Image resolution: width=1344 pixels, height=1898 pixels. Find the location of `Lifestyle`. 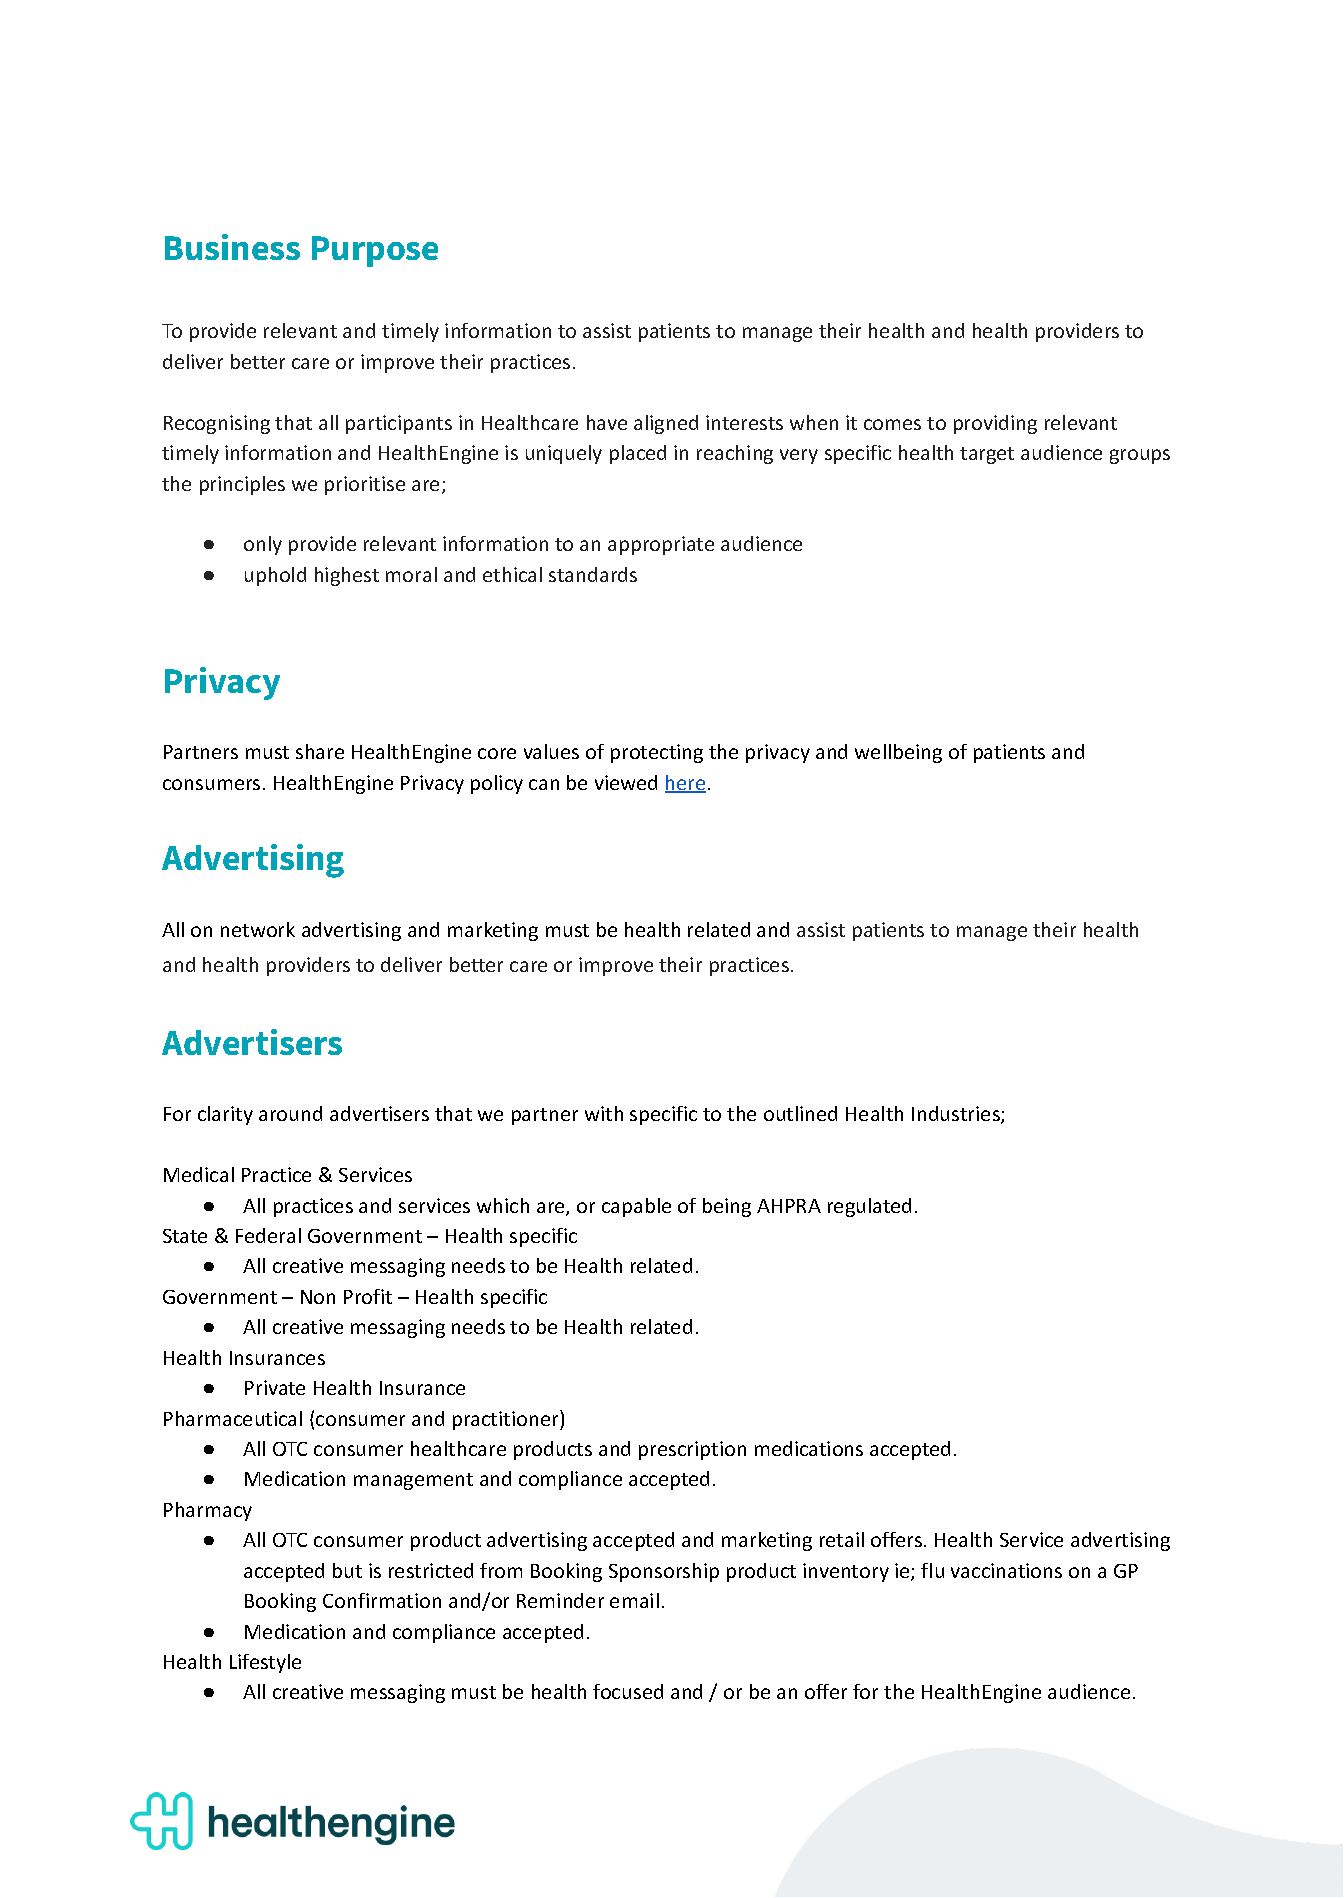

Lifestyle is located at coordinates (265, 1663).
